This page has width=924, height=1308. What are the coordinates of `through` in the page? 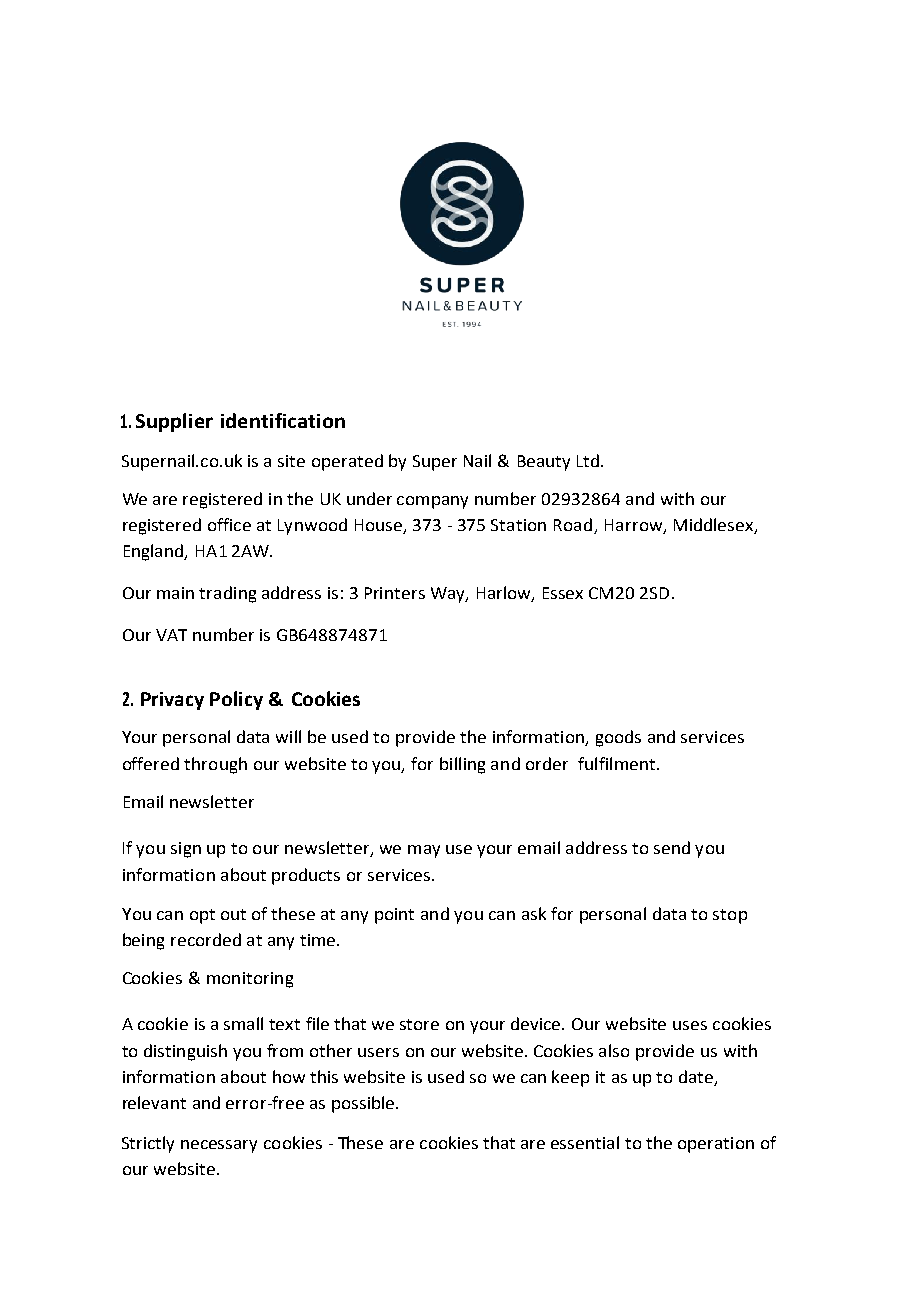 It's located at (215, 765).
